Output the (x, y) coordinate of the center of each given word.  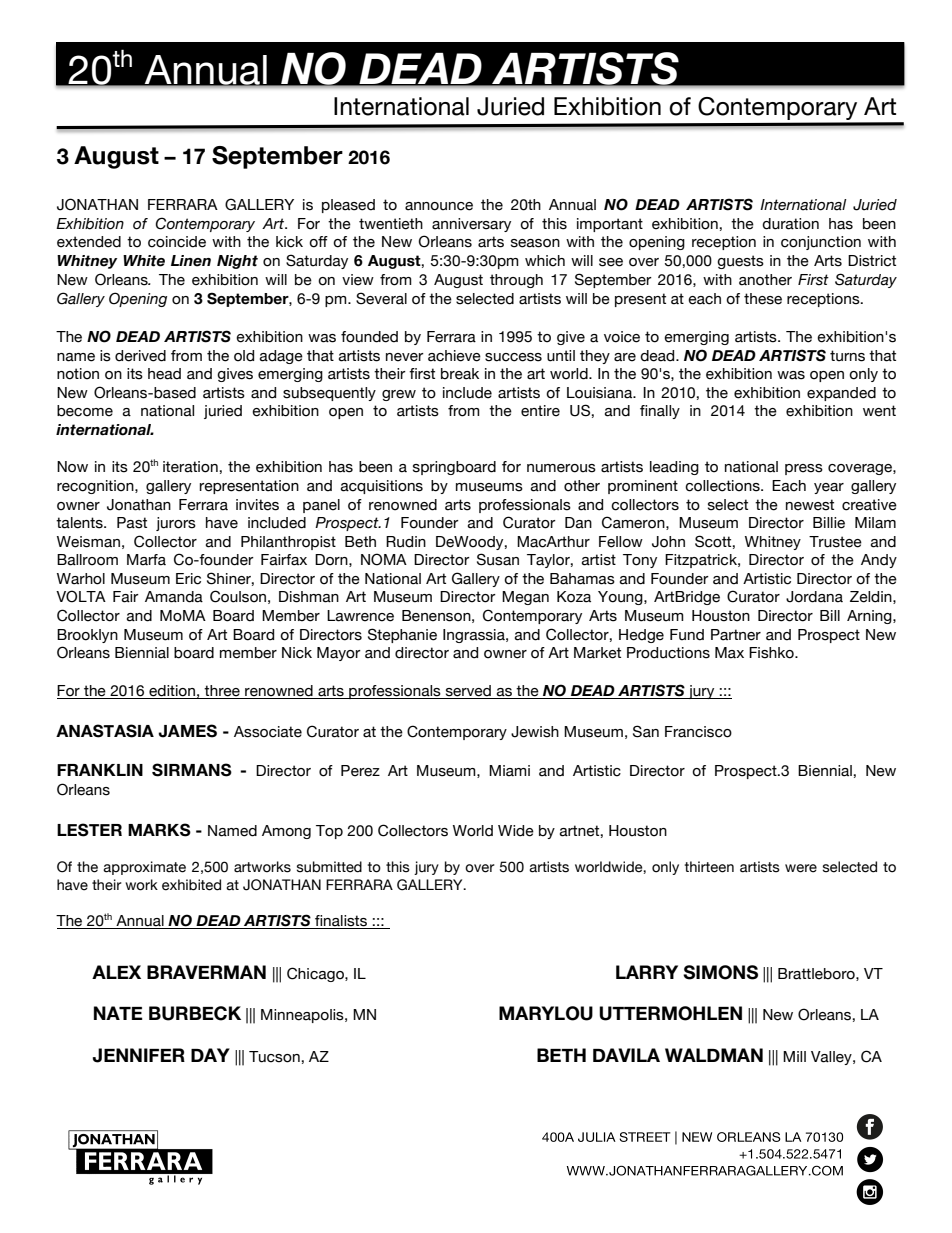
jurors (176, 524)
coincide (177, 242)
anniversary (471, 225)
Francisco (698, 732)
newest (810, 505)
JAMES (187, 731)
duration (790, 224)
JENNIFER (139, 1055)
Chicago (316, 974)
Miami (509, 771)
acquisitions (382, 487)
